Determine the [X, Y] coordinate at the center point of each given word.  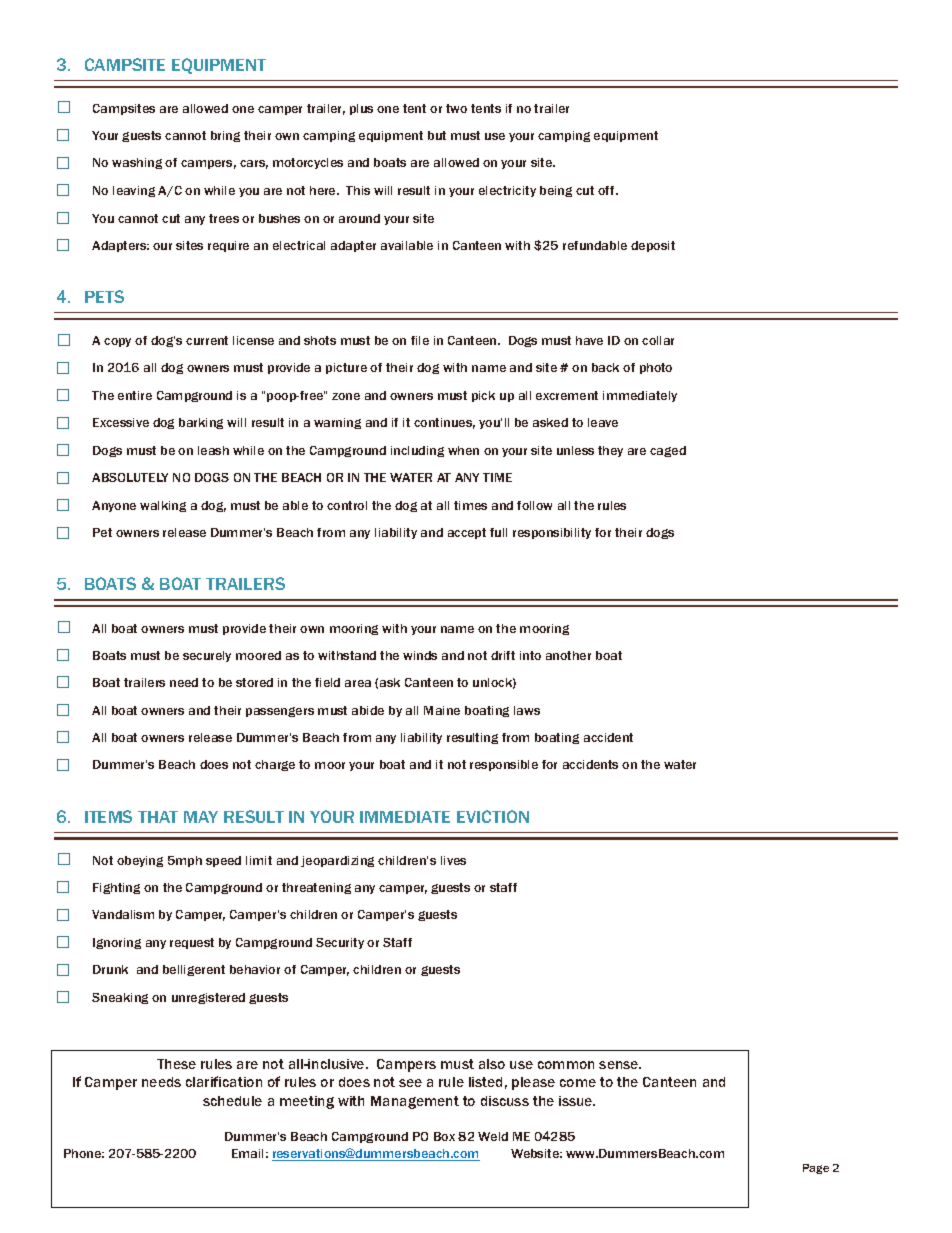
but [437, 135]
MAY [201, 817]
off [607, 190]
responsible [504, 765]
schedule [232, 1101]
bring [225, 136]
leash [213, 450]
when [463, 450]
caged [668, 451]
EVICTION [493, 816]
